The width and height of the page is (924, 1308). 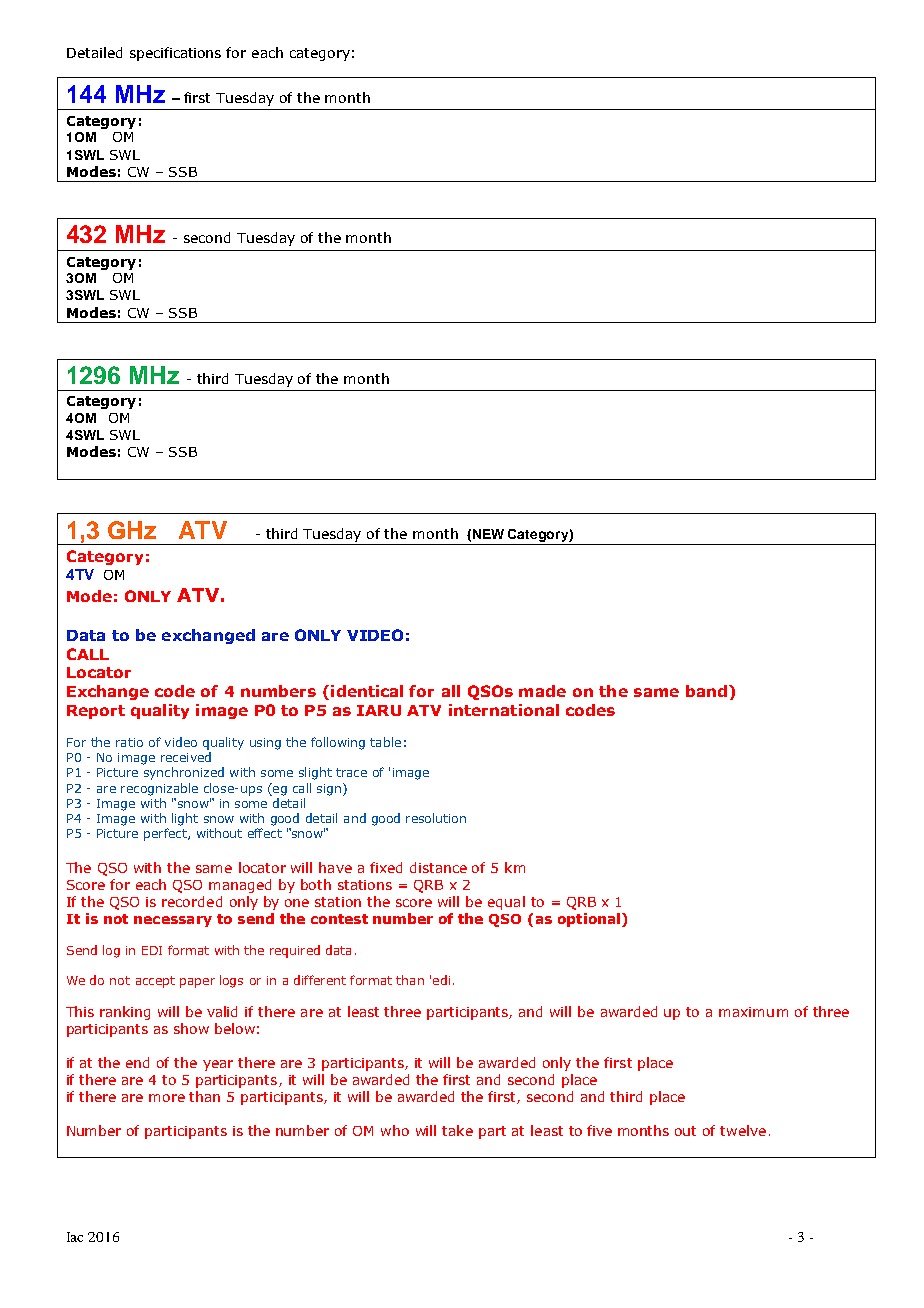 What do you see at coordinates (75, 1237) in the page?
I see `Iac` at bounding box center [75, 1237].
